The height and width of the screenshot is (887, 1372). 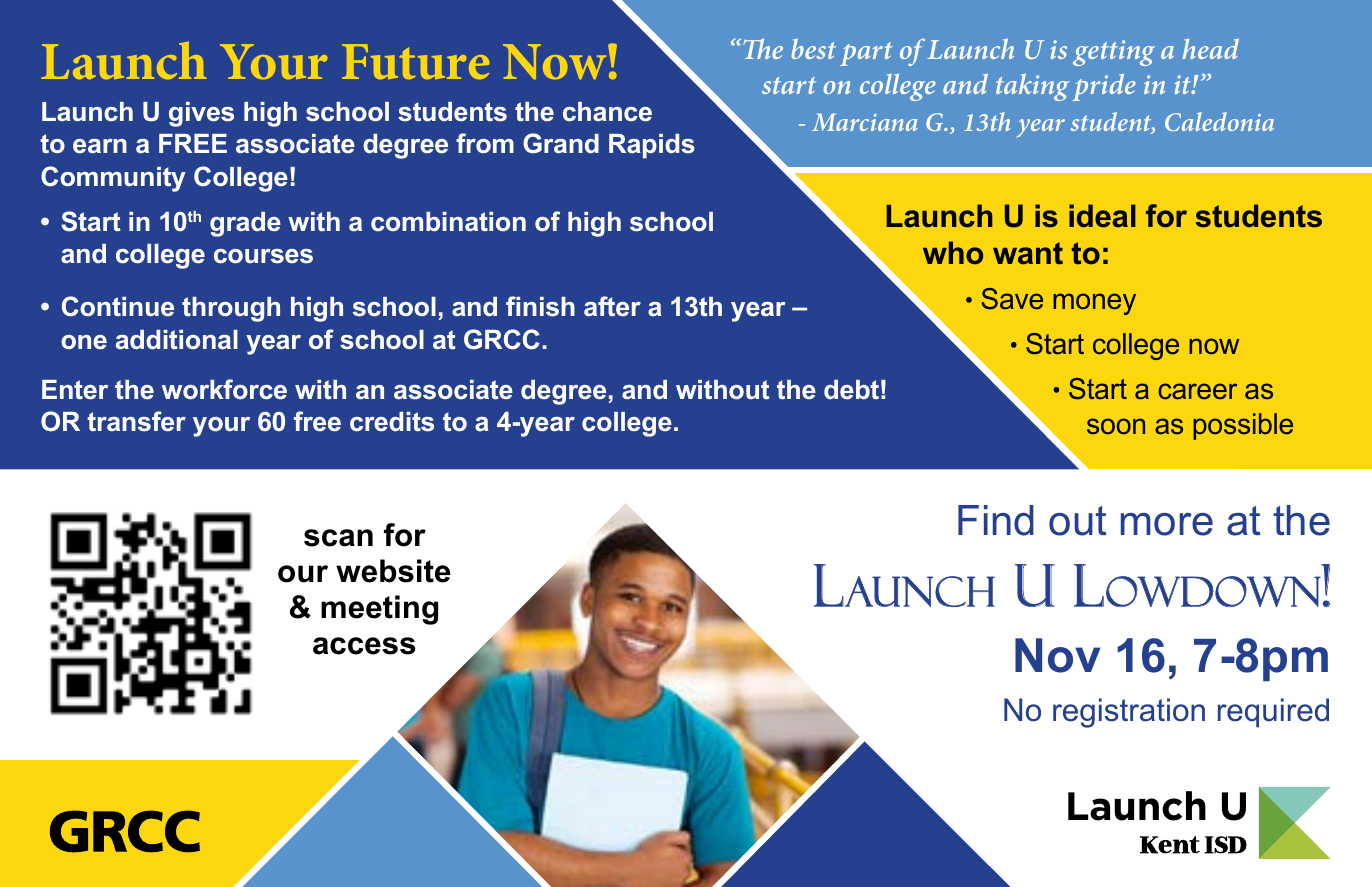 What do you see at coordinates (1114, 53) in the screenshot?
I see `getting` at bounding box center [1114, 53].
